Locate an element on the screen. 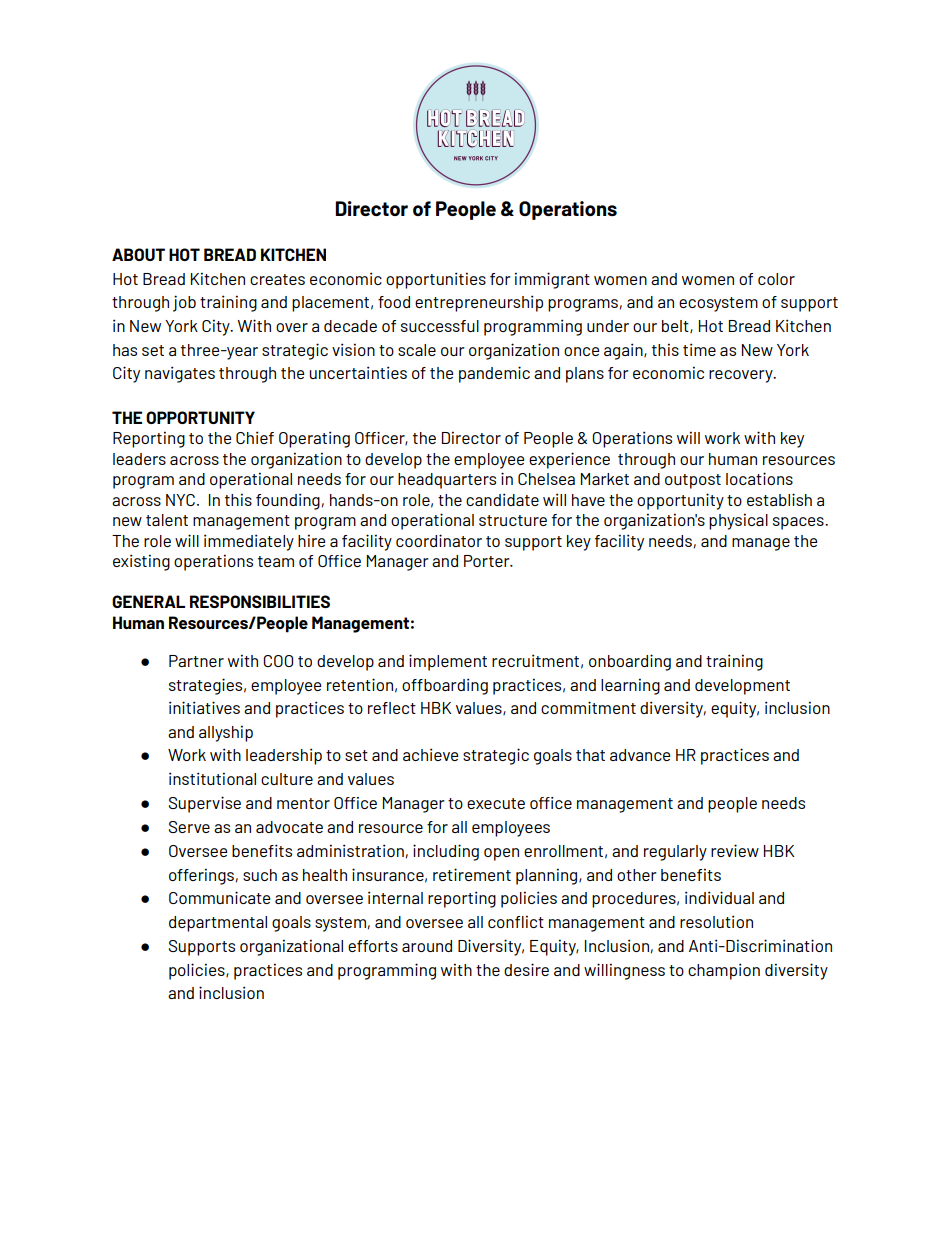 The image size is (952, 1233). around is located at coordinates (427, 946).
